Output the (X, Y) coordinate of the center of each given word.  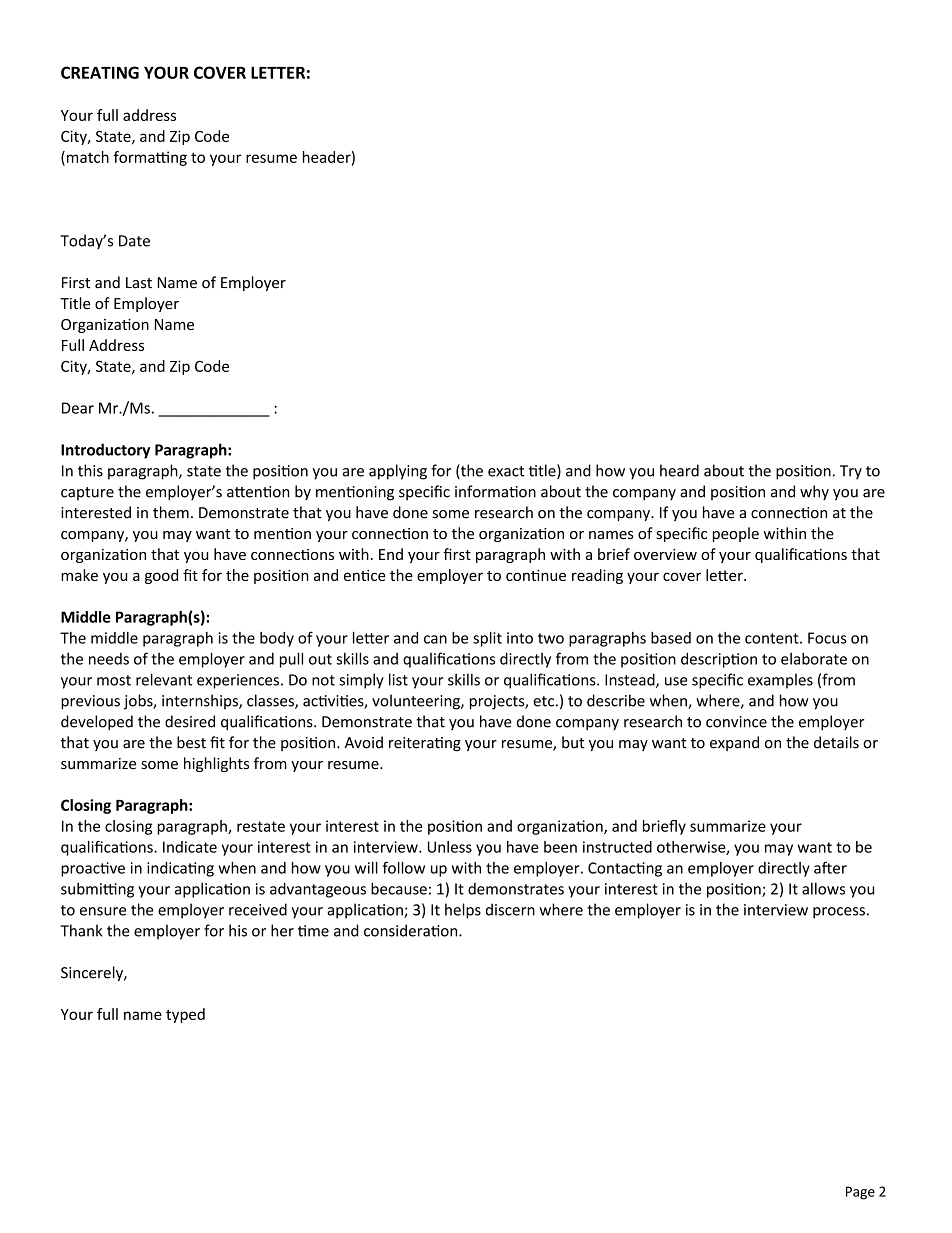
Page (860, 1193)
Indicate (190, 847)
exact (506, 471)
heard (679, 470)
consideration (412, 930)
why (814, 493)
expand (734, 743)
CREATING (100, 72)
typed (185, 1015)
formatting (150, 158)
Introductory (105, 451)
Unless (450, 847)
